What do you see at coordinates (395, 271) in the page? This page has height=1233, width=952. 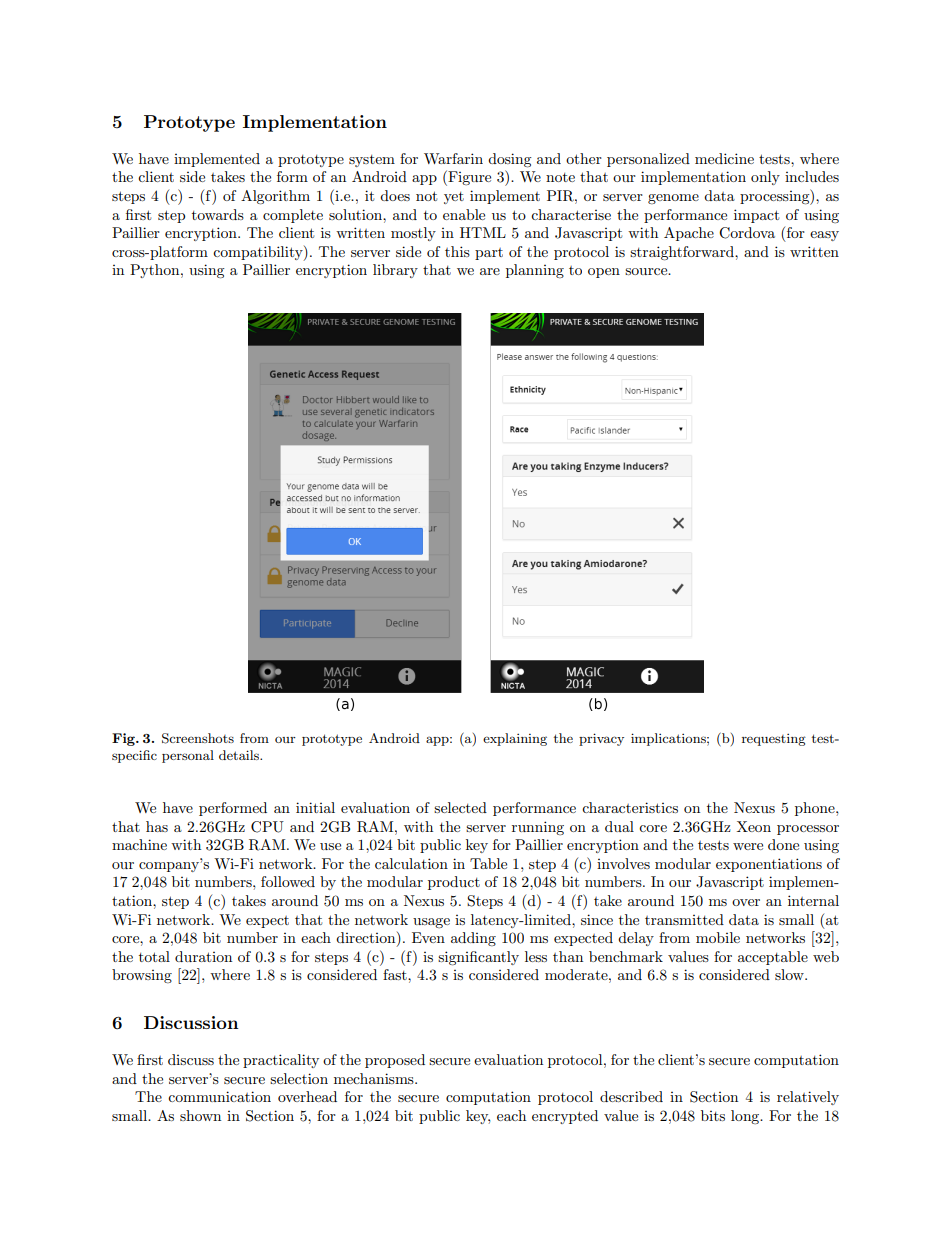 I see `library` at bounding box center [395, 271].
